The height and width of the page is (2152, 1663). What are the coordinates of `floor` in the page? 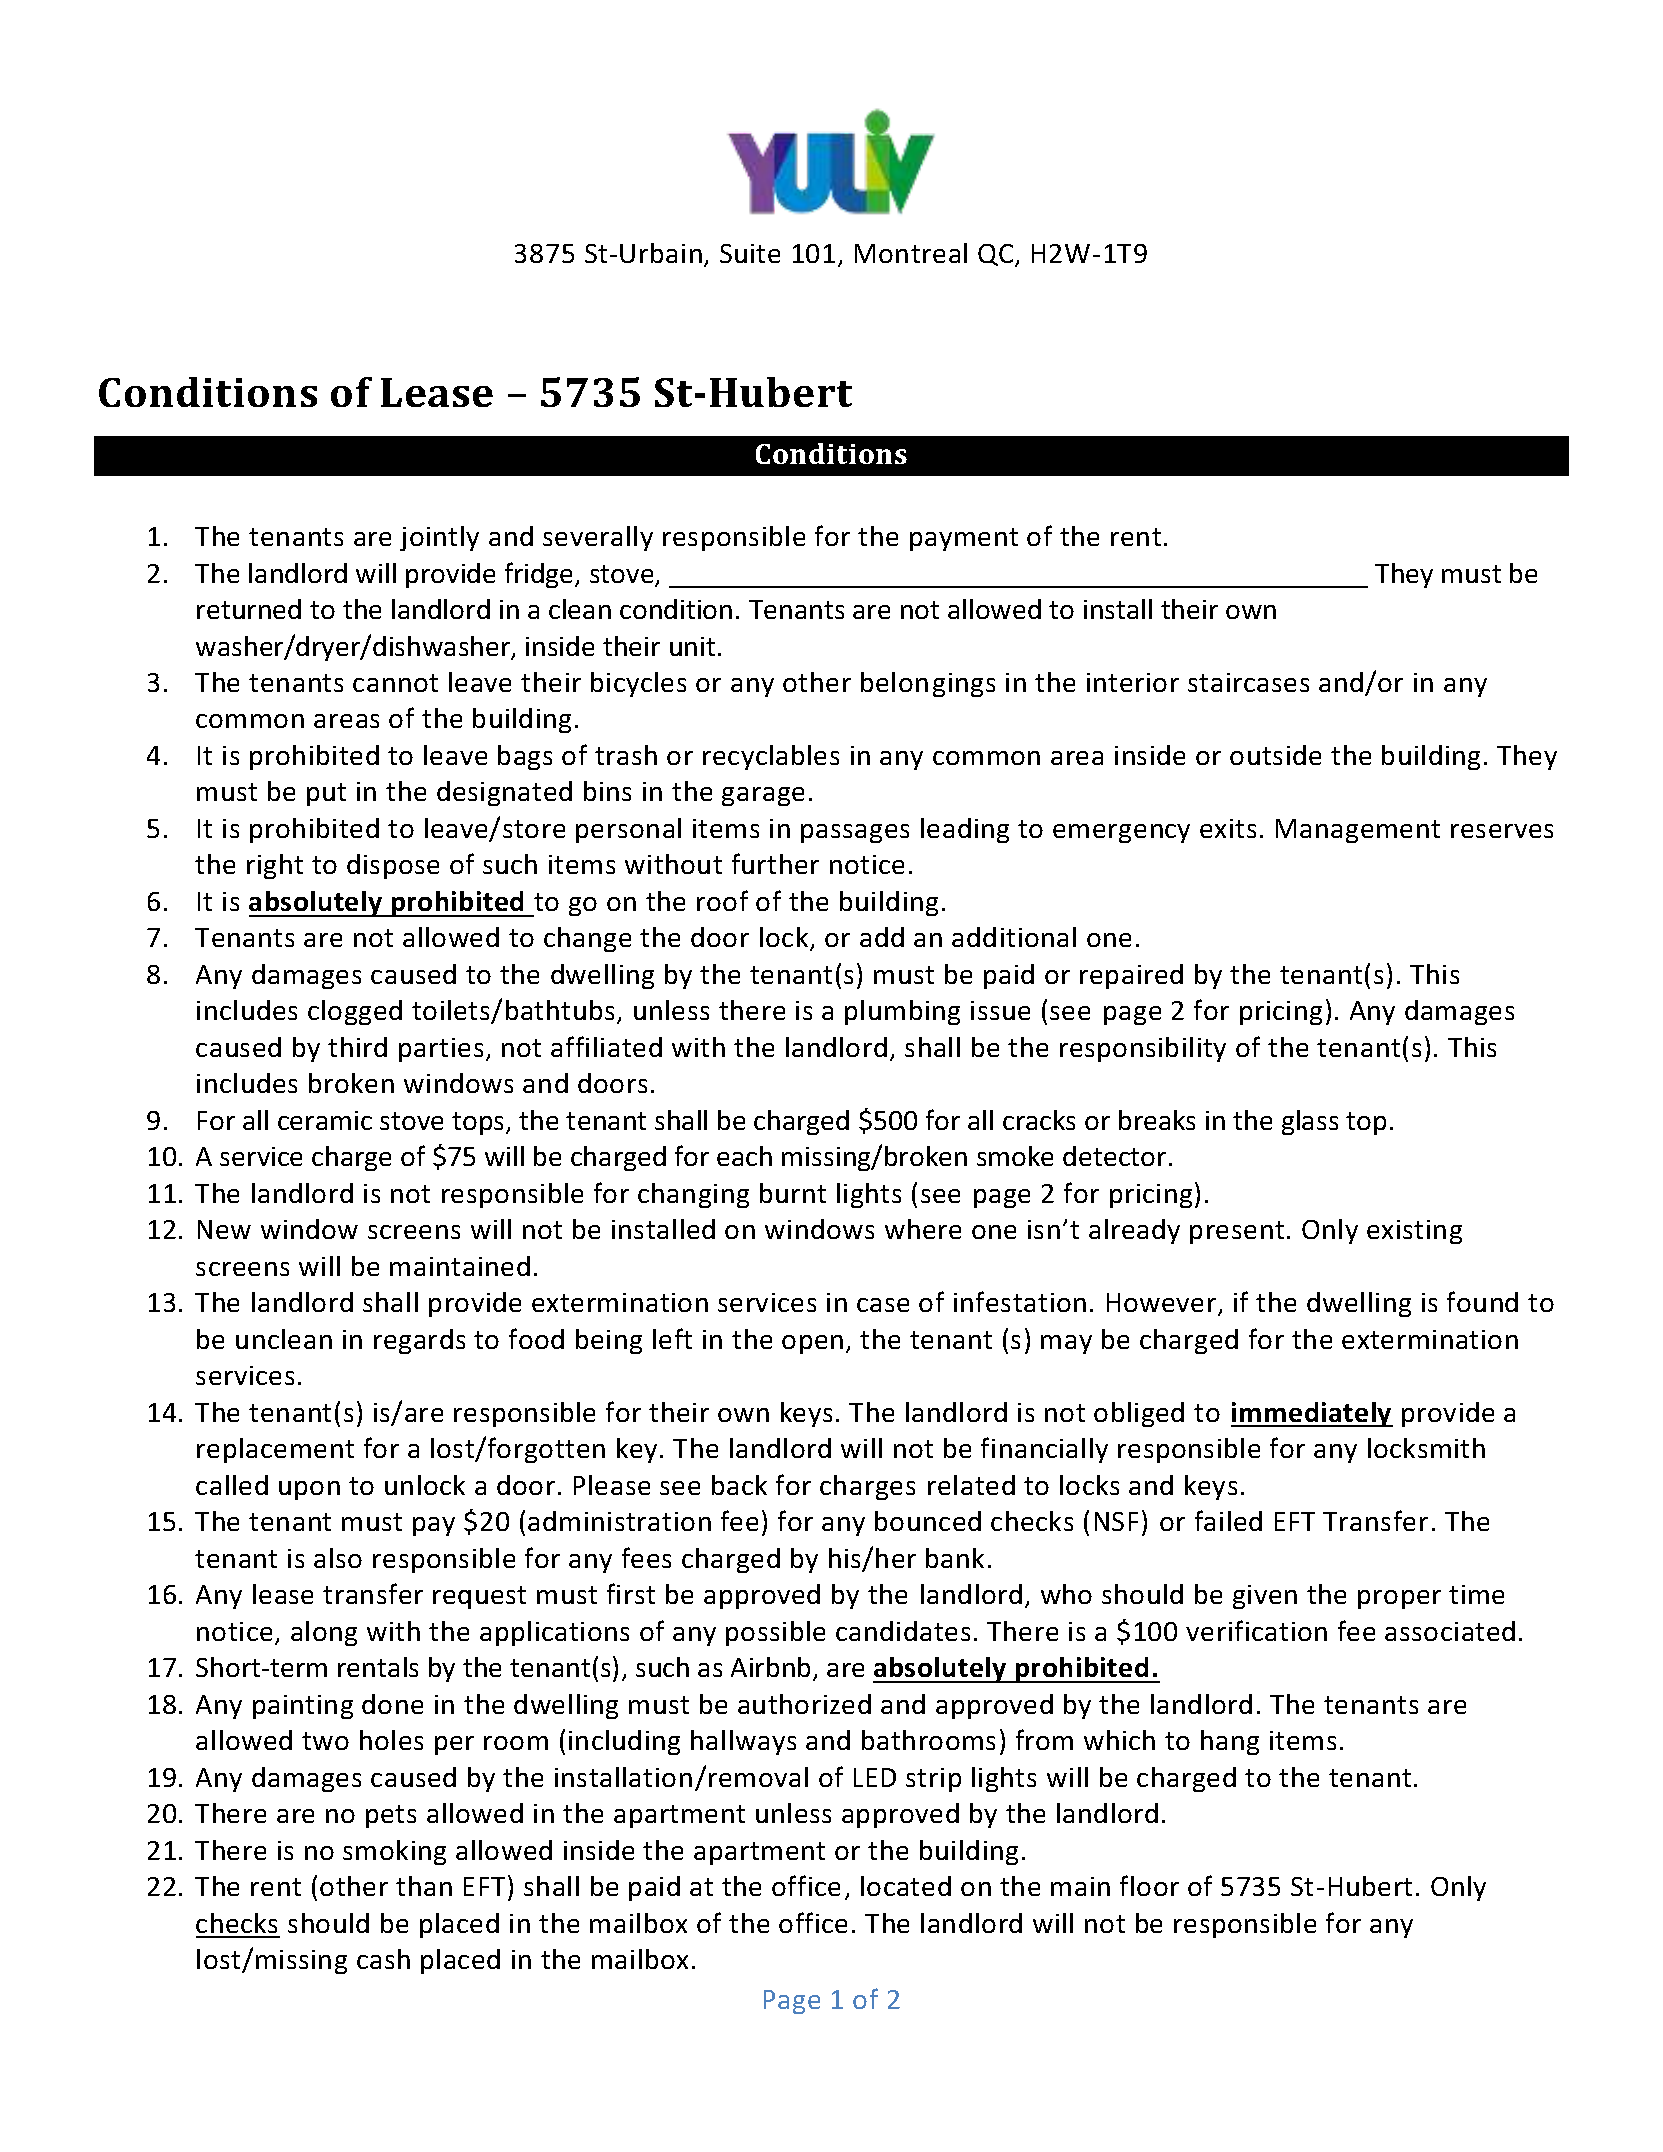 It's located at (1149, 1885).
